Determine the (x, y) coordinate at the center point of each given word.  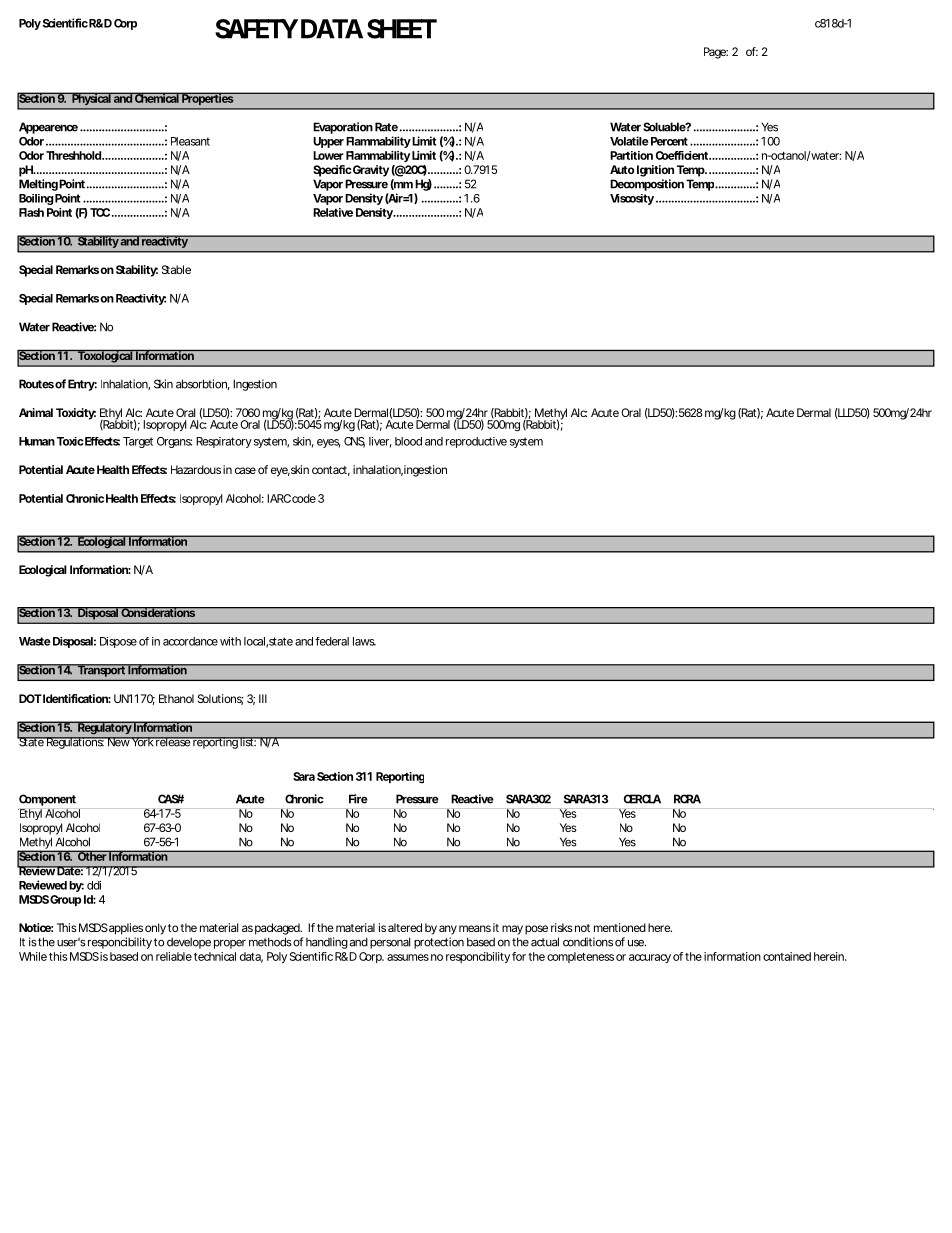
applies (125, 929)
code (304, 498)
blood (408, 441)
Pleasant (190, 141)
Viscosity (632, 199)
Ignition (655, 171)
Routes (36, 384)
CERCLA (642, 799)
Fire (358, 799)
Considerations (158, 612)
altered (405, 927)
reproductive (476, 442)
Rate (386, 127)
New (119, 741)
